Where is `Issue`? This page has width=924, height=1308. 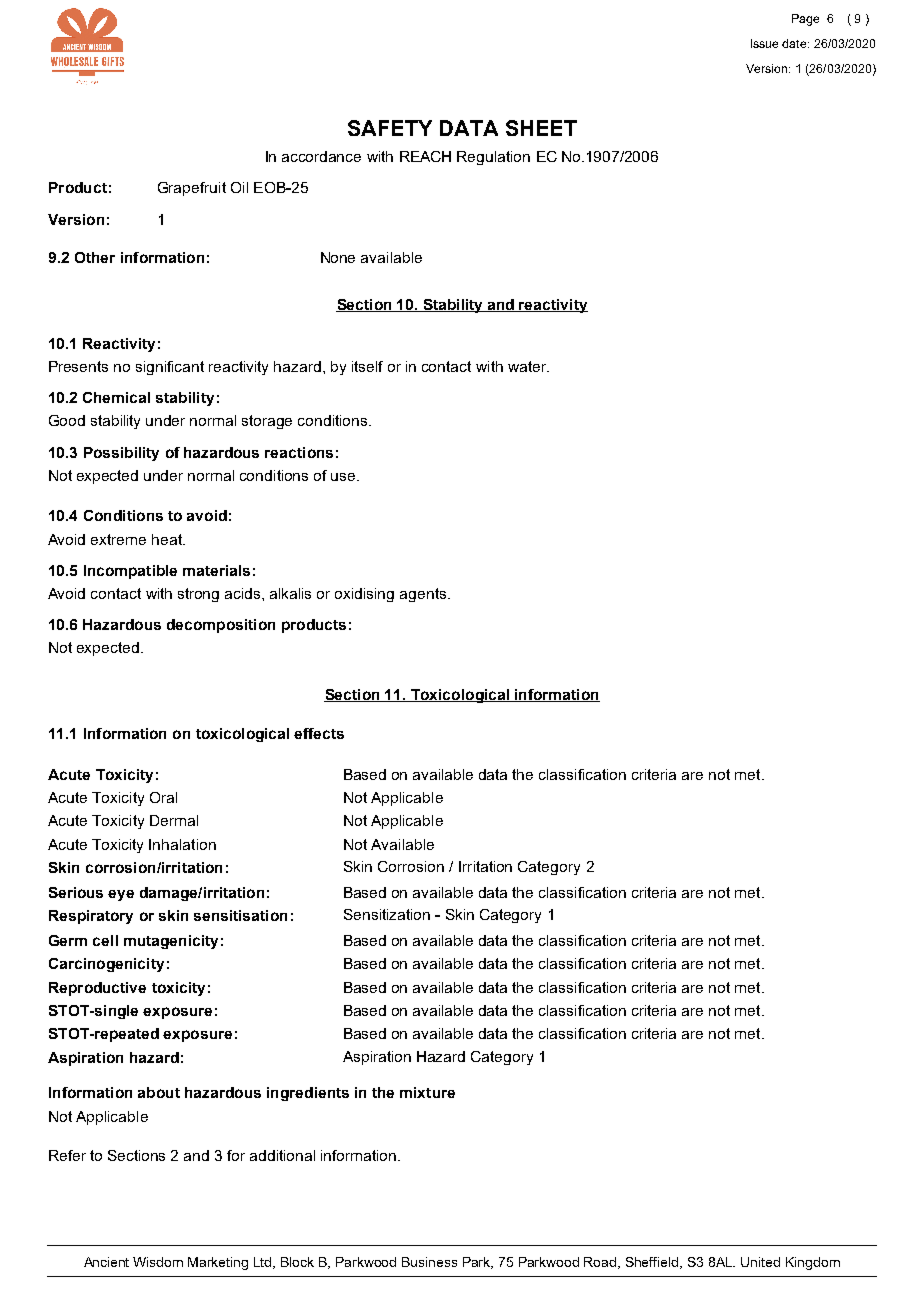 Issue is located at coordinates (764, 43).
